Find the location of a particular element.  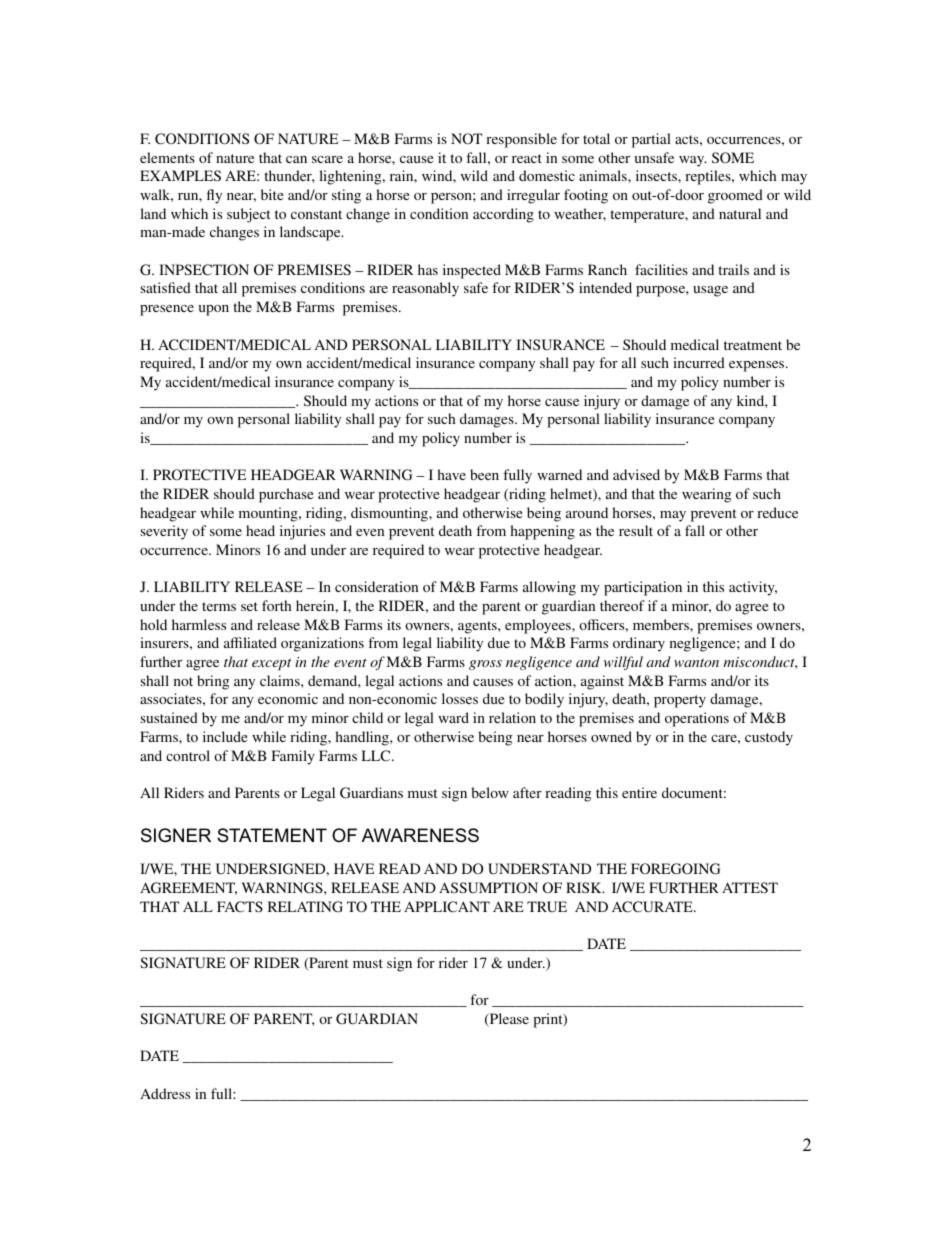

Address is located at coordinates (165, 1093).
